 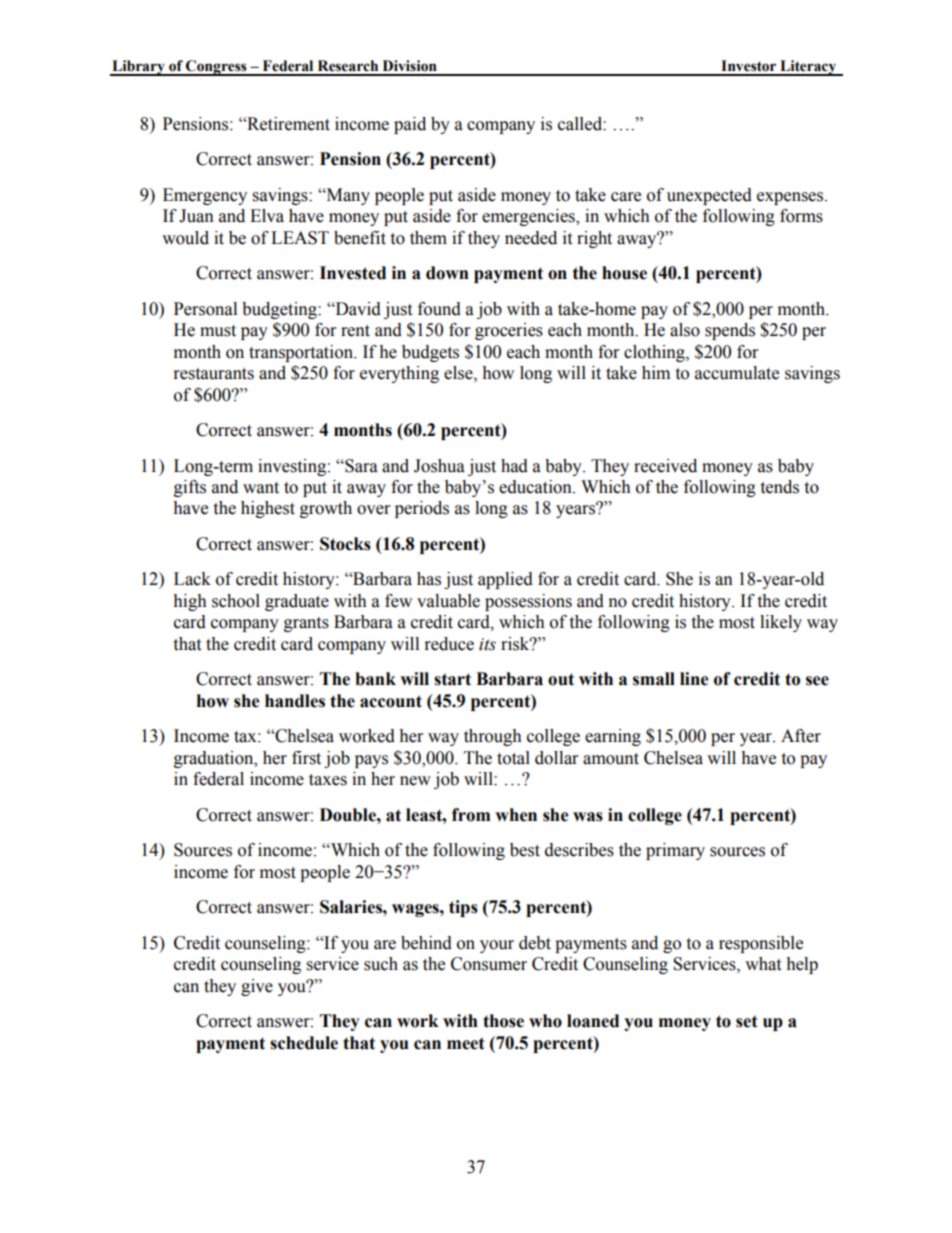 I want to click on Division, so click(x=410, y=66).
